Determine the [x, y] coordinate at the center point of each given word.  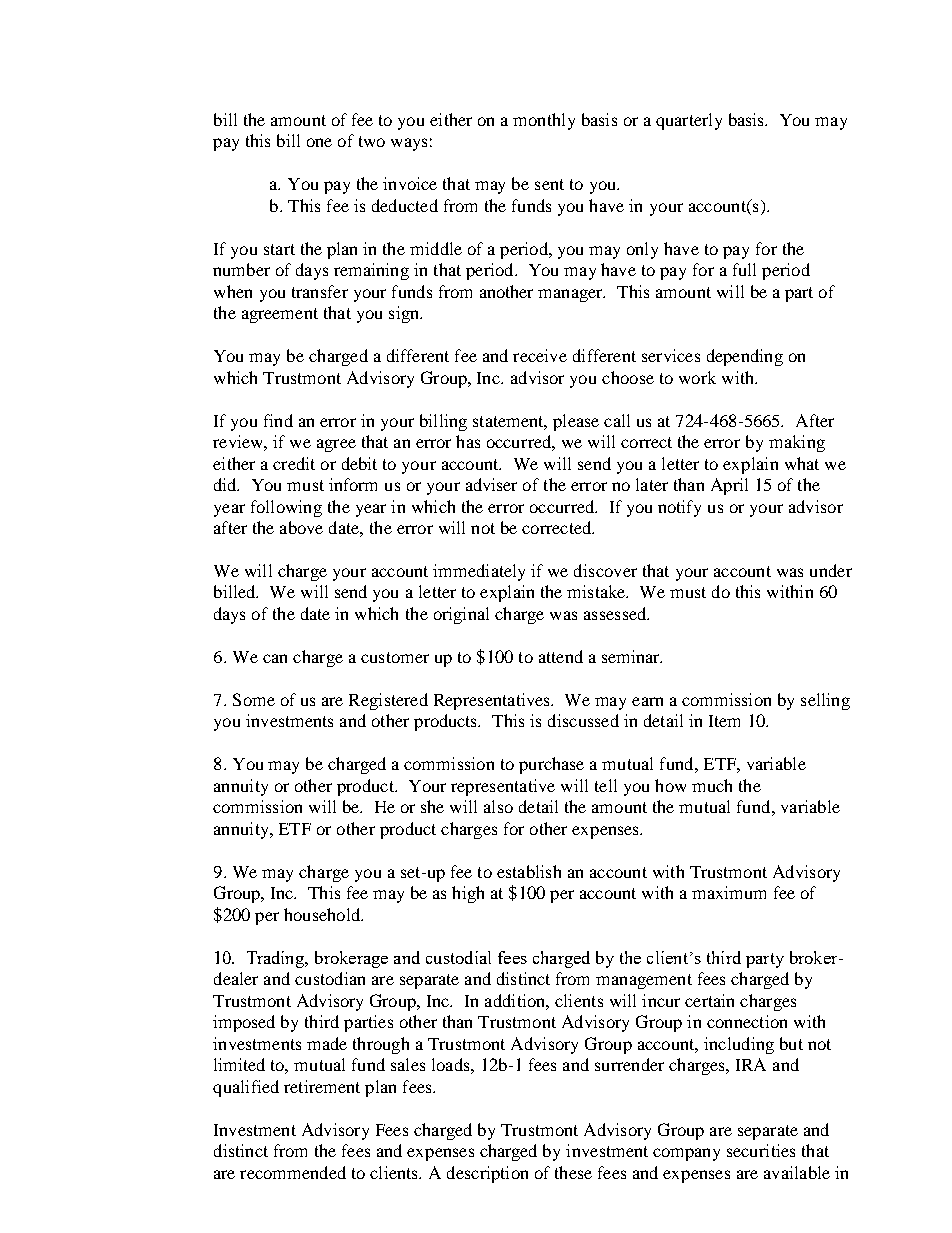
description [487, 1174]
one [319, 142]
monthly [544, 121]
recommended [293, 1172]
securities [761, 1150]
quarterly [689, 121]
